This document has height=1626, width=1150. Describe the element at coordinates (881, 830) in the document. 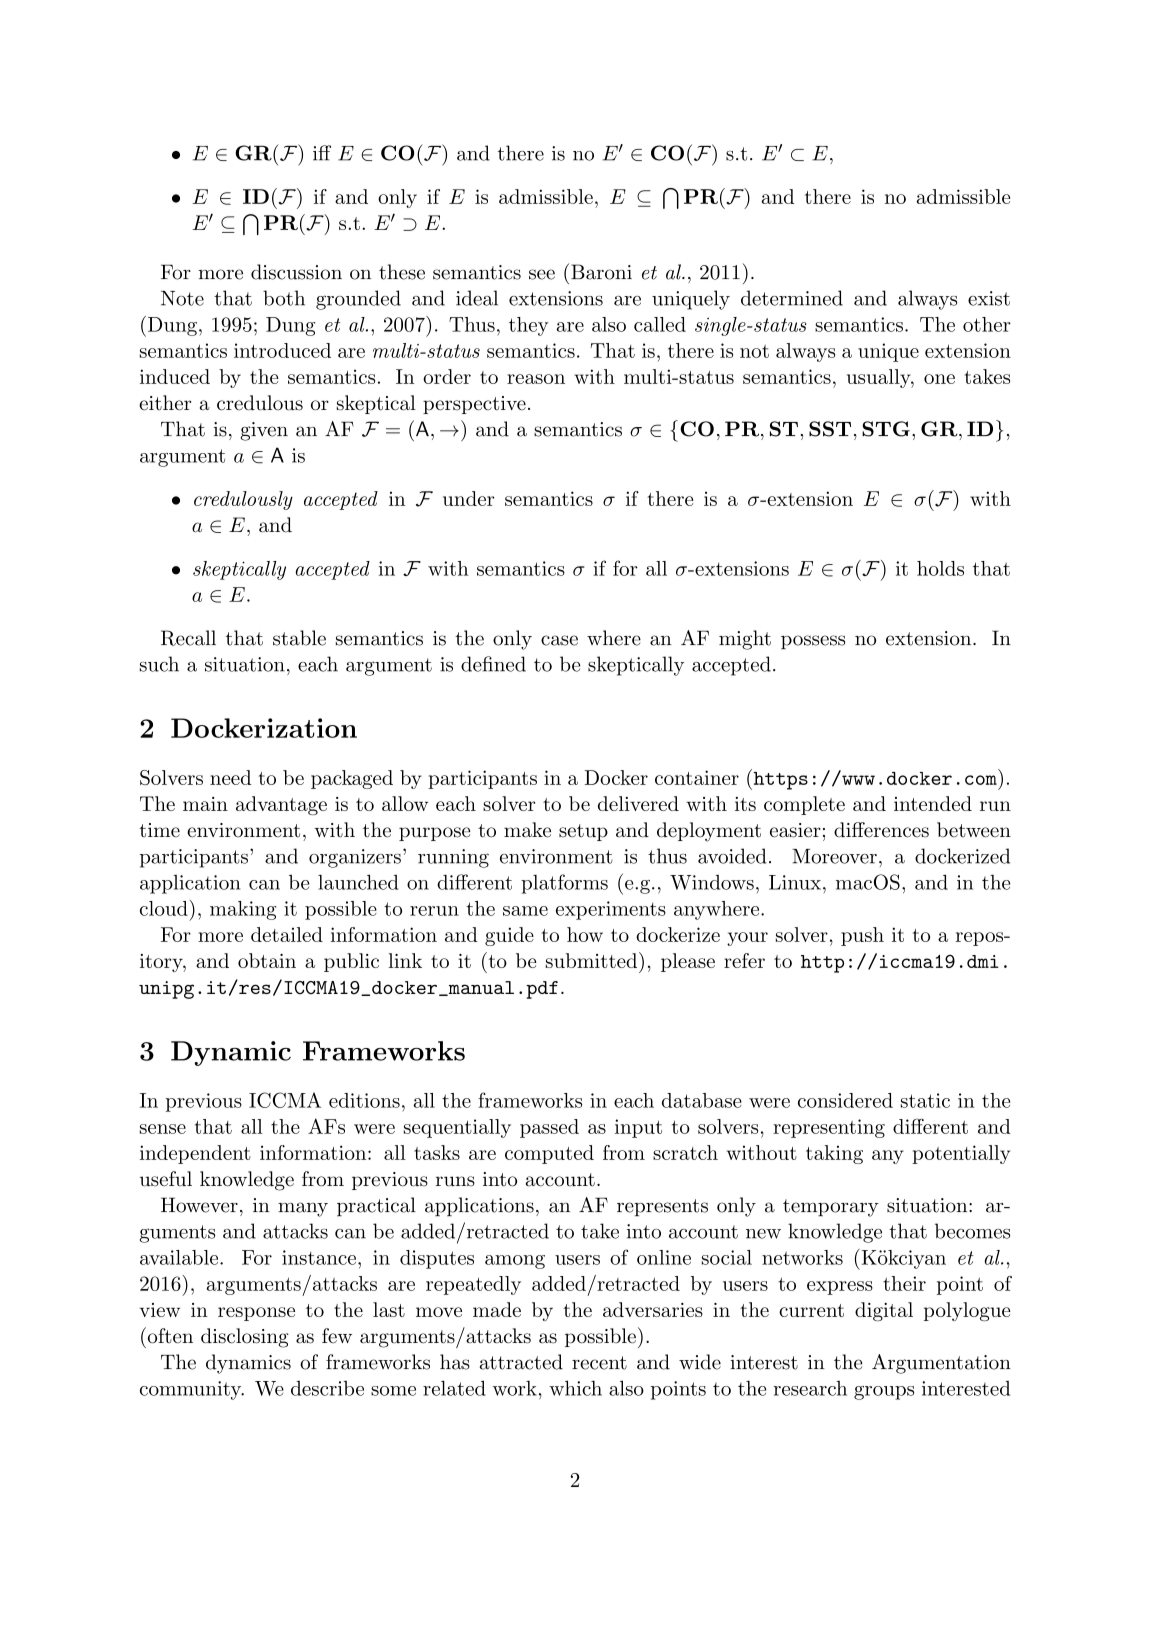

I see `differences` at that location.
